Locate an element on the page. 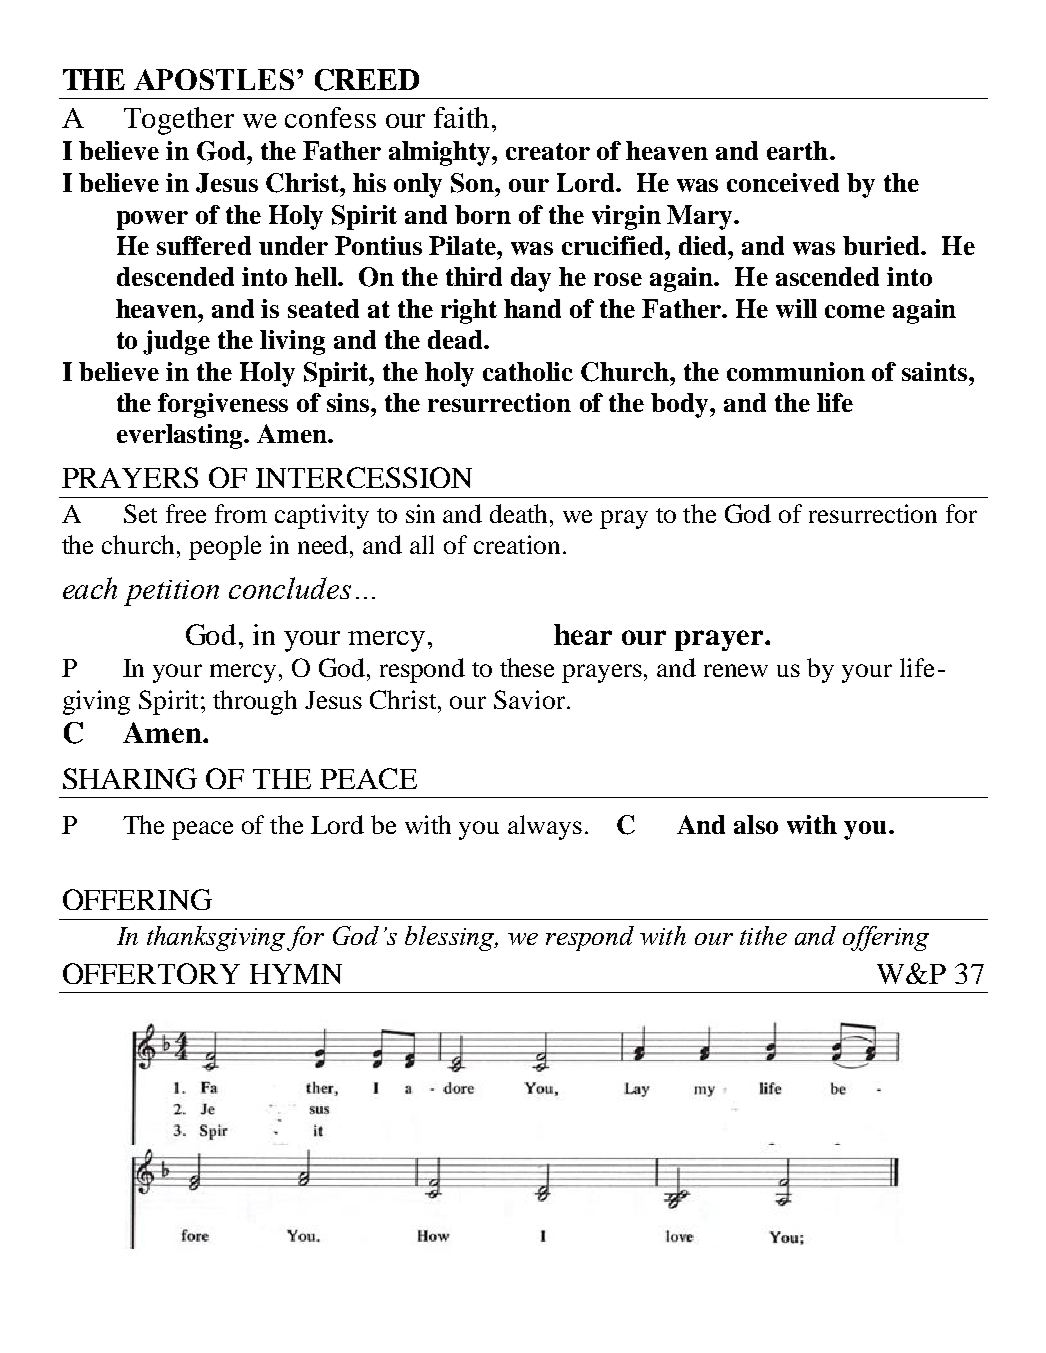 This page has width=1046, height=1353. these is located at coordinates (527, 667).
